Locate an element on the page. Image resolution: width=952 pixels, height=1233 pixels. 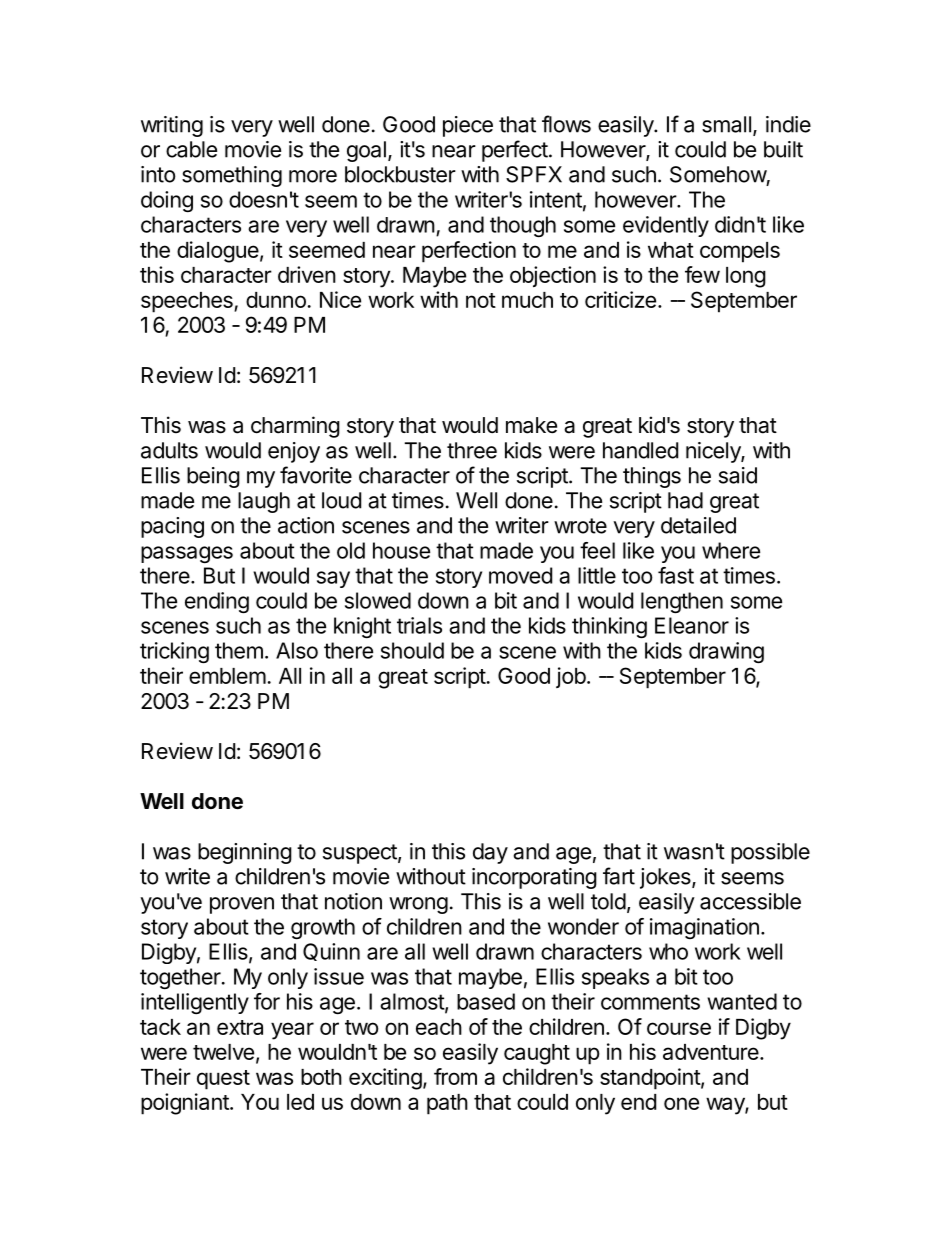
quest is located at coordinates (223, 1080).
